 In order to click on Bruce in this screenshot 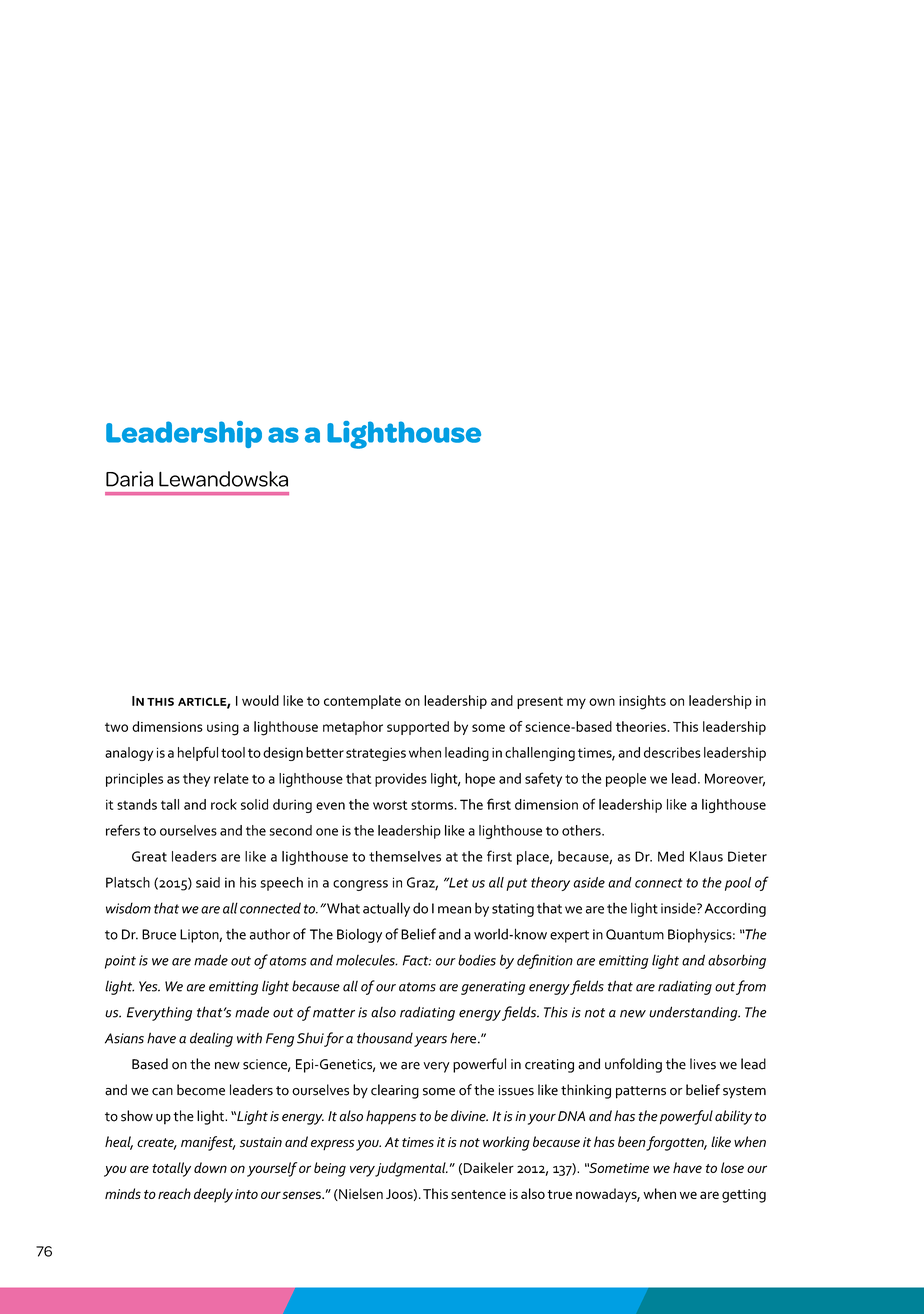, I will do `click(159, 934)`.
